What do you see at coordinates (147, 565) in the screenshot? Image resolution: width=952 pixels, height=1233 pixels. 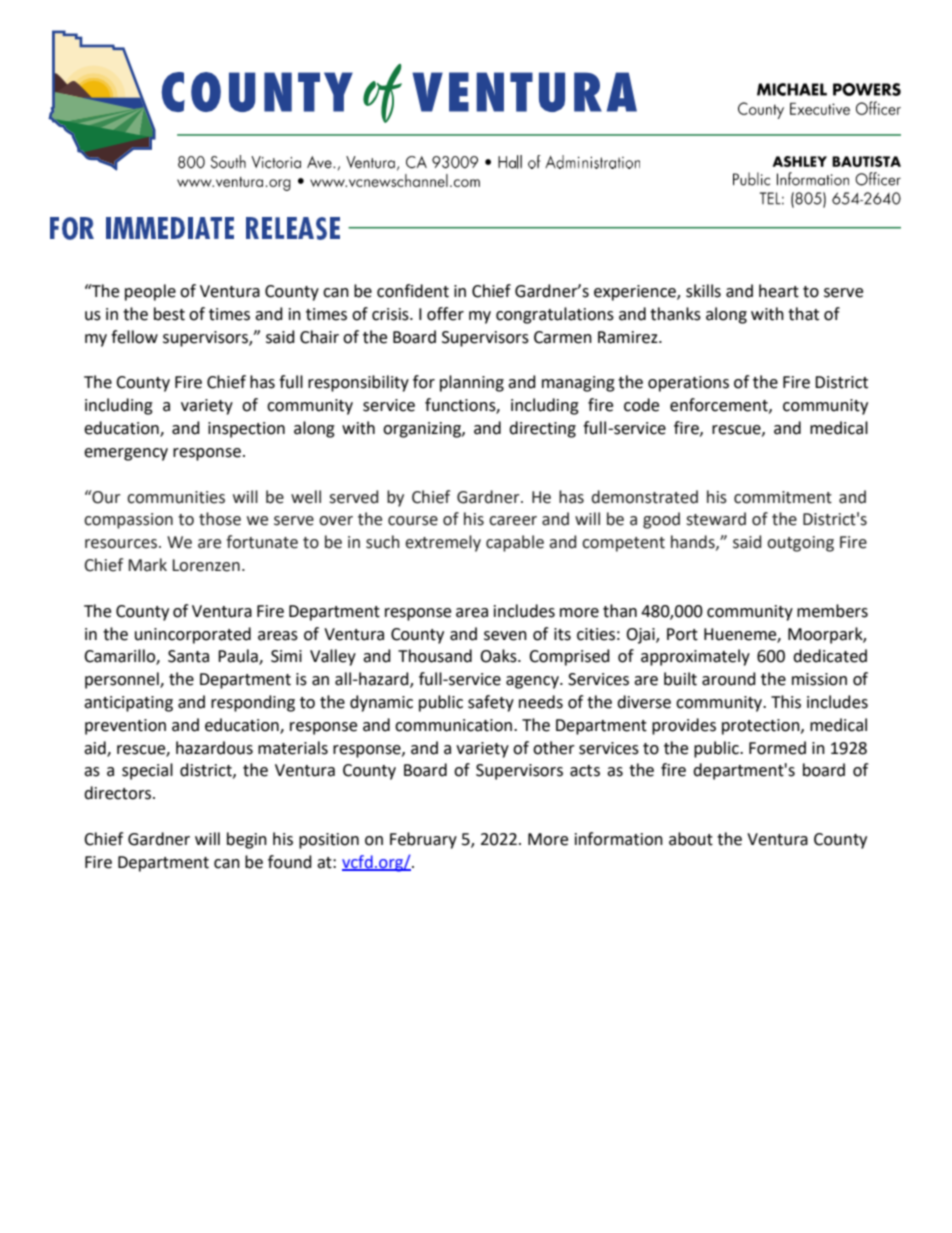 I see `Mark` at bounding box center [147, 565].
